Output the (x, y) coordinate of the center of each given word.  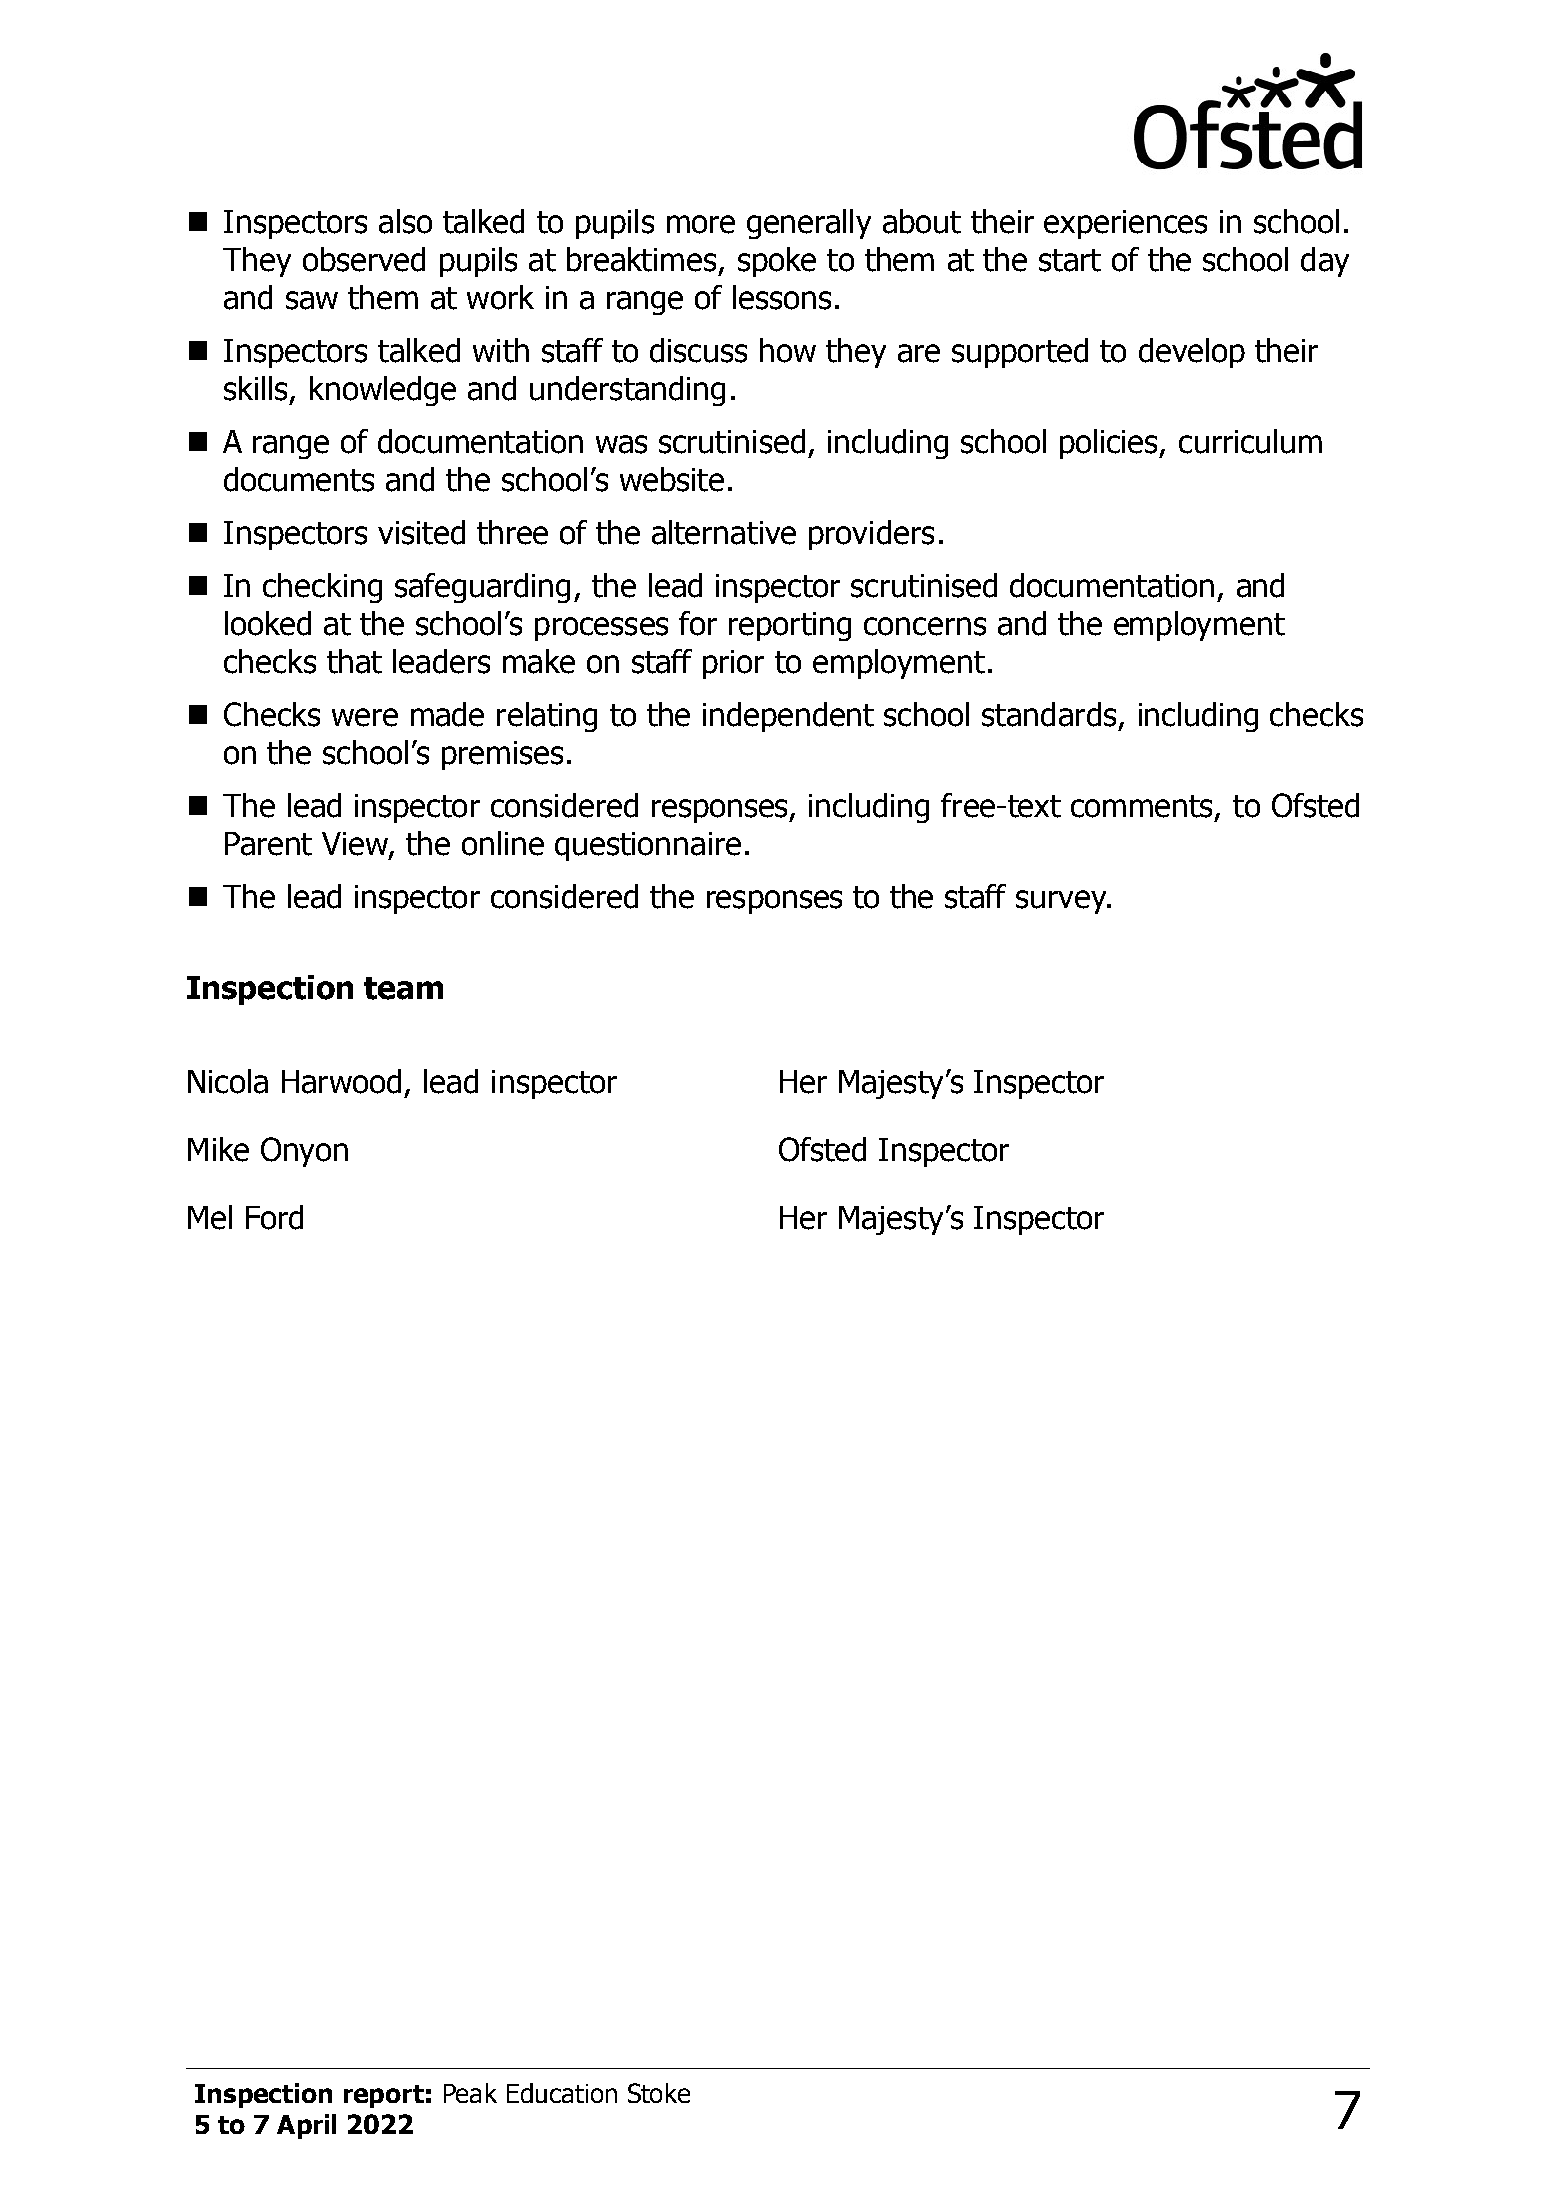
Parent (268, 844)
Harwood (341, 1081)
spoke (777, 262)
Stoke (659, 2093)
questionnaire (648, 846)
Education (562, 2093)
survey (1062, 902)
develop (1192, 353)
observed (364, 259)
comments (1143, 807)
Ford (274, 1217)
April (306, 2126)
